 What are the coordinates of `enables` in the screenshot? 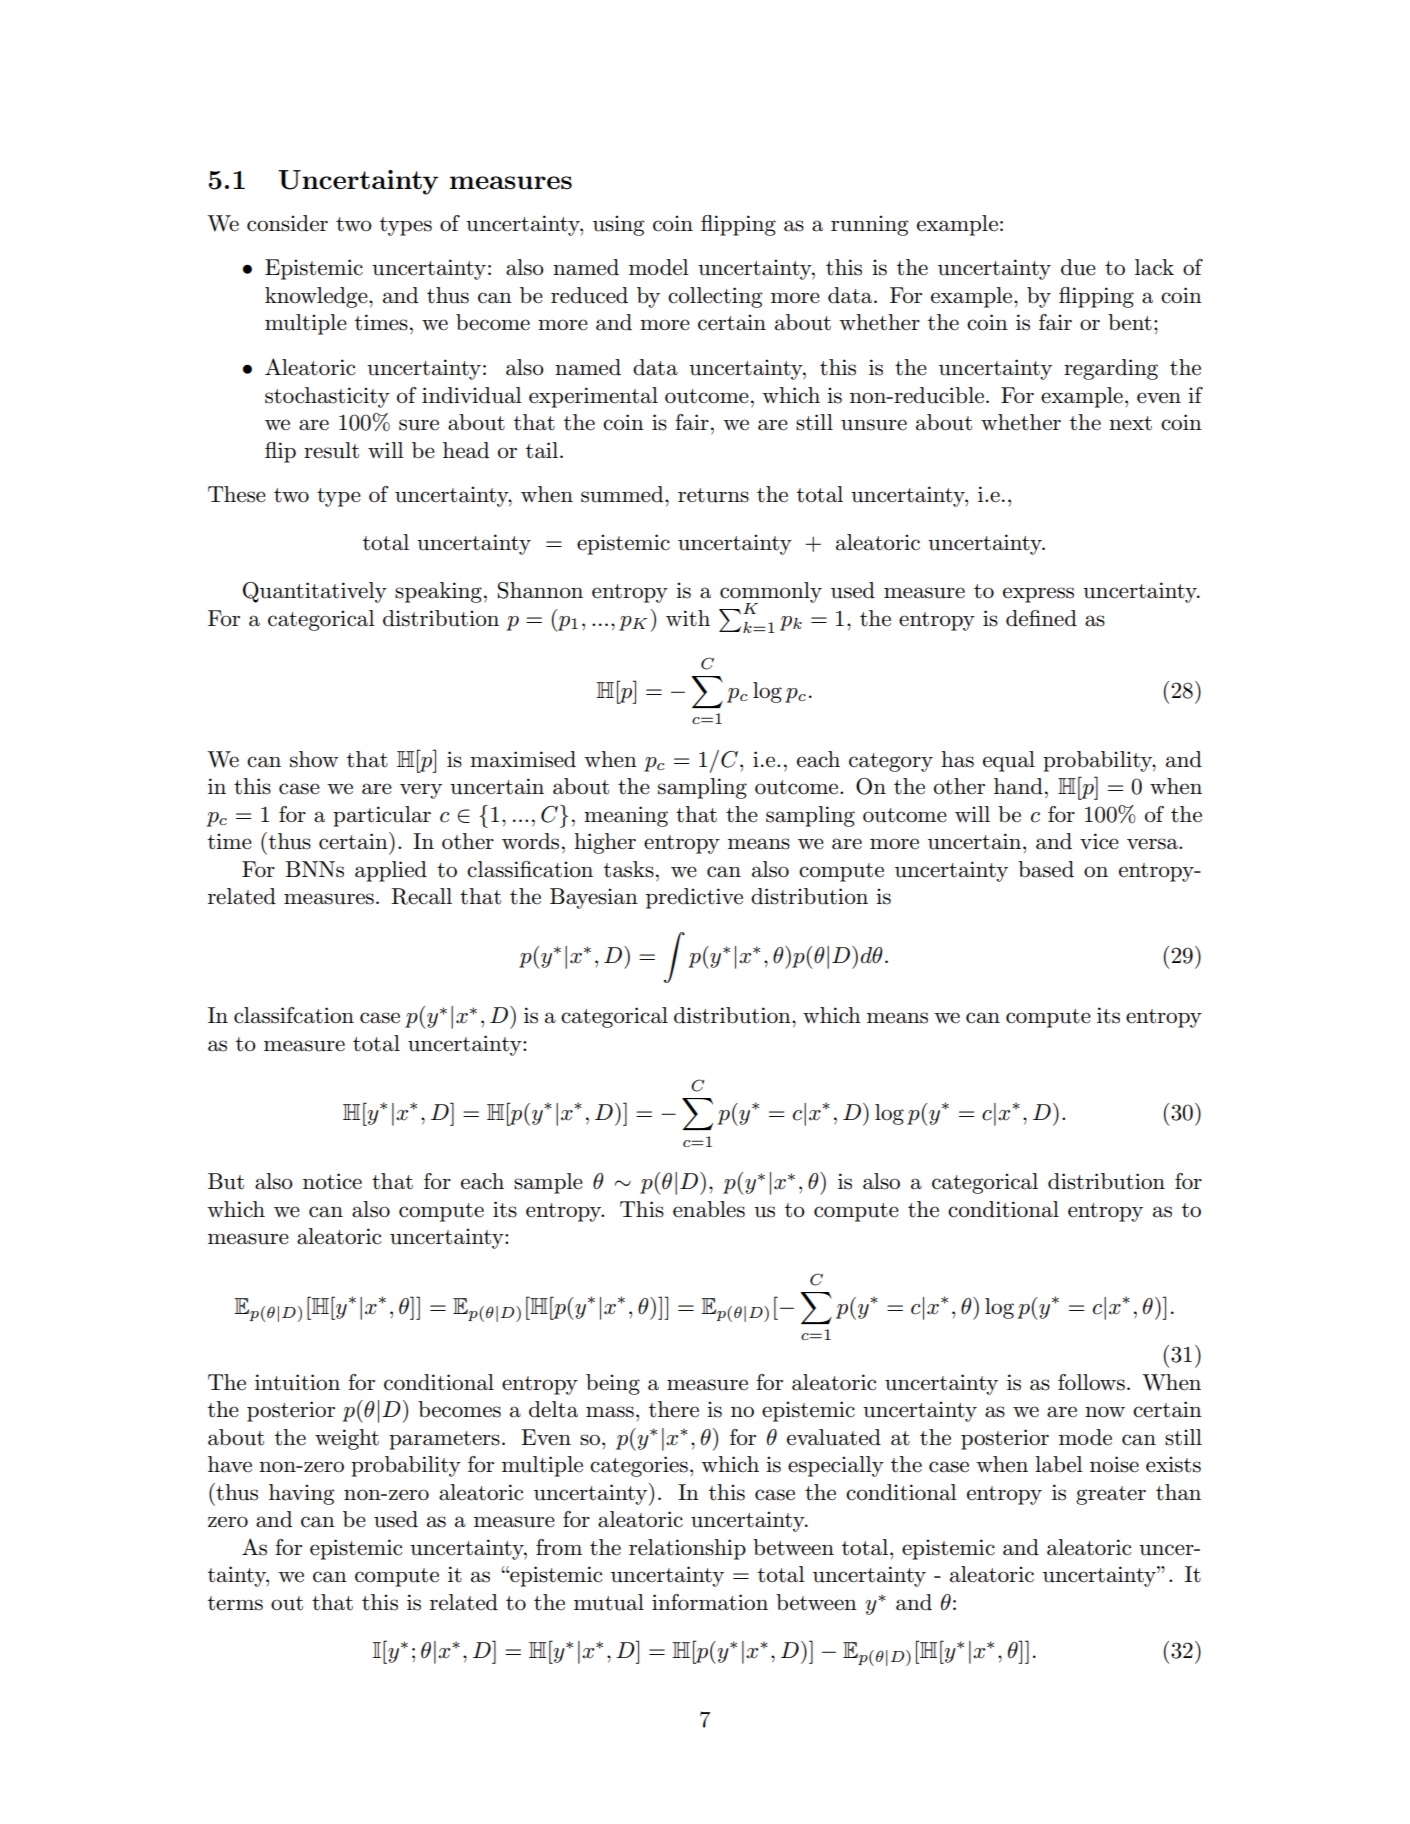 It's located at (709, 1209).
